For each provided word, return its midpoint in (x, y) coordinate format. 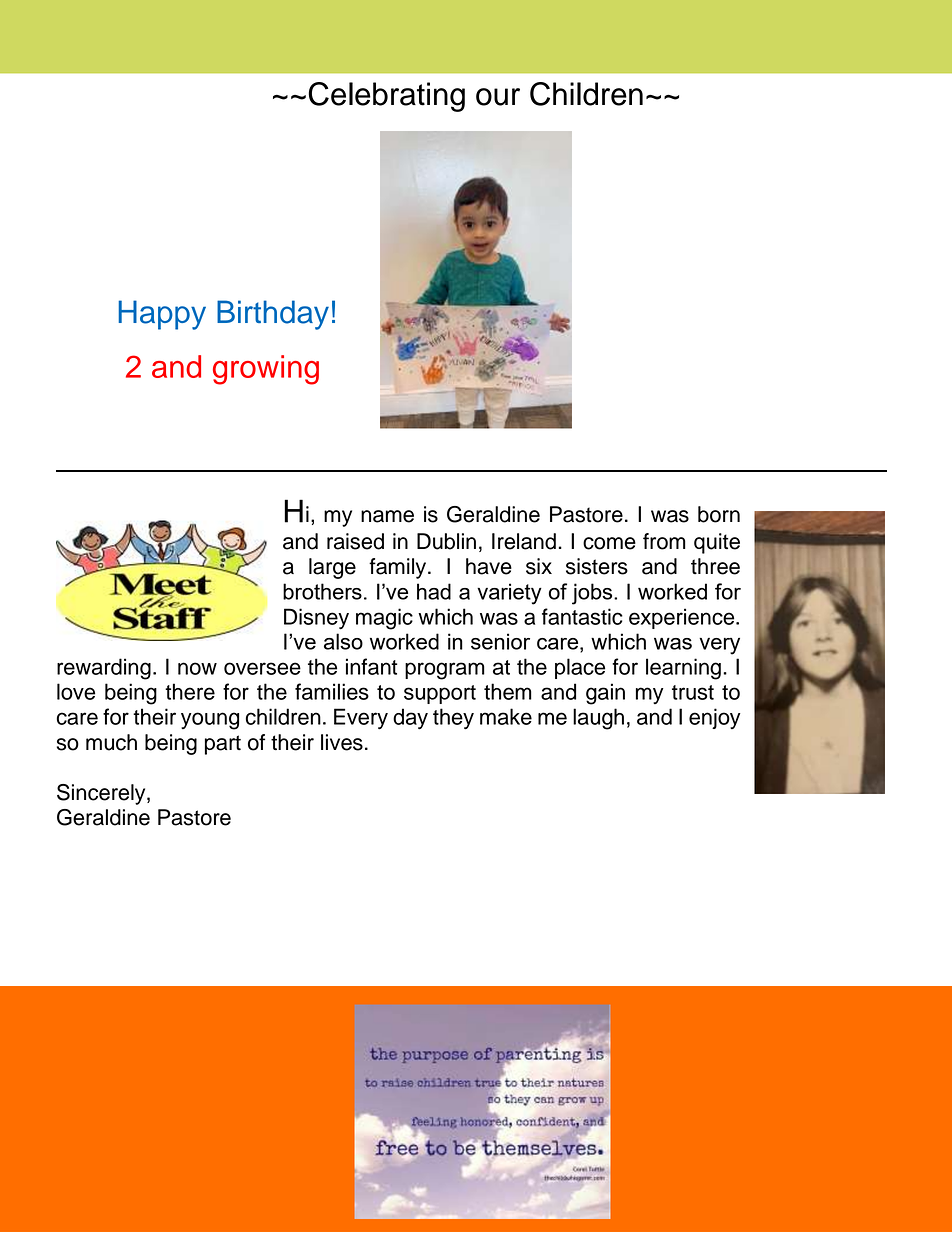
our (498, 97)
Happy (162, 315)
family (399, 568)
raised (355, 541)
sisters (597, 566)
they (453, 719)
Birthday (273, 315)
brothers (322, 591)
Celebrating (386, 97)
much (111, 742)
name (387, 516)
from (664, 541)
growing (266, 370)
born (719, 514)
